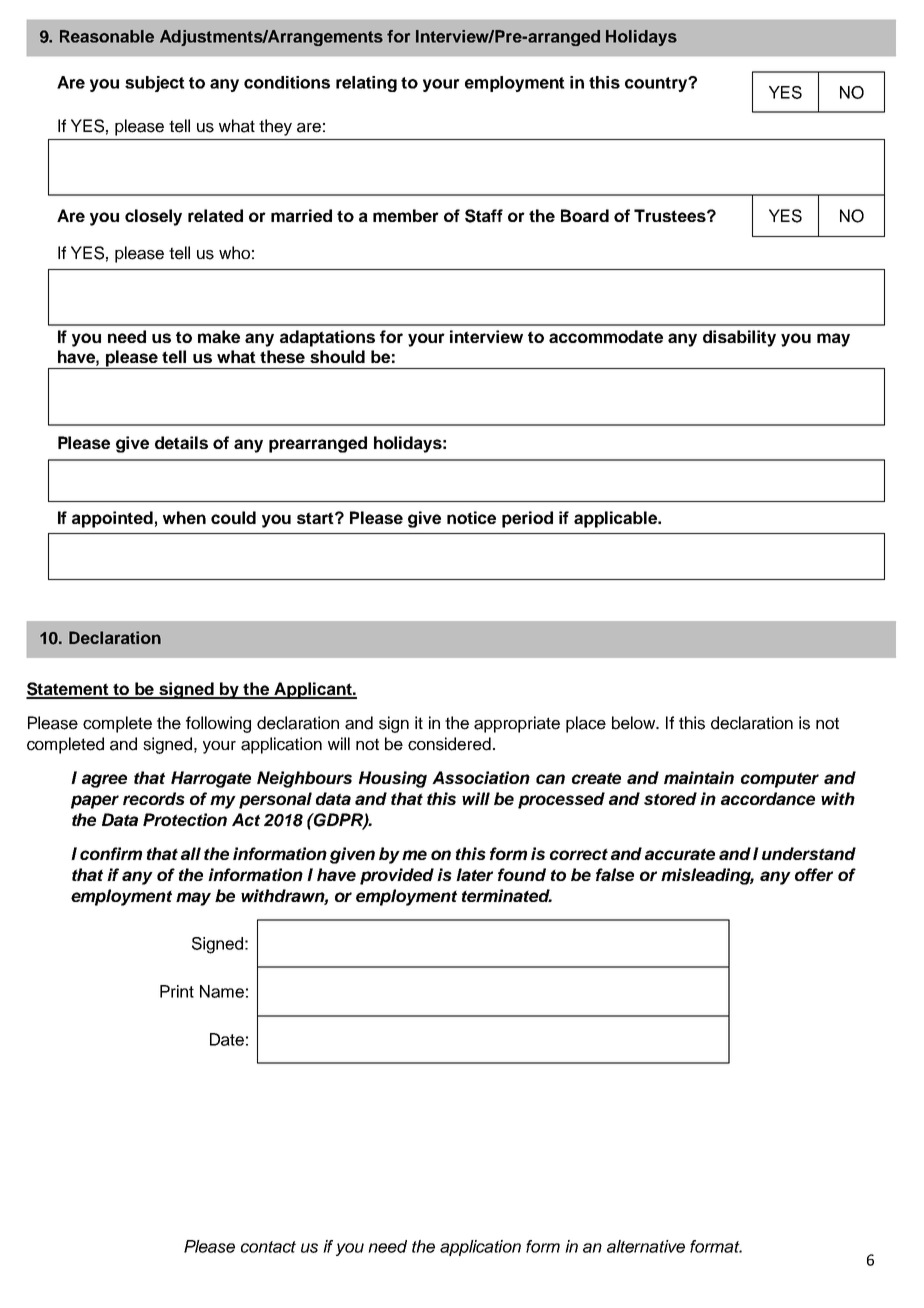  What do you see at coordinates (155, 84) in the image?
I see `subject` at bounding box center [155, 84].
